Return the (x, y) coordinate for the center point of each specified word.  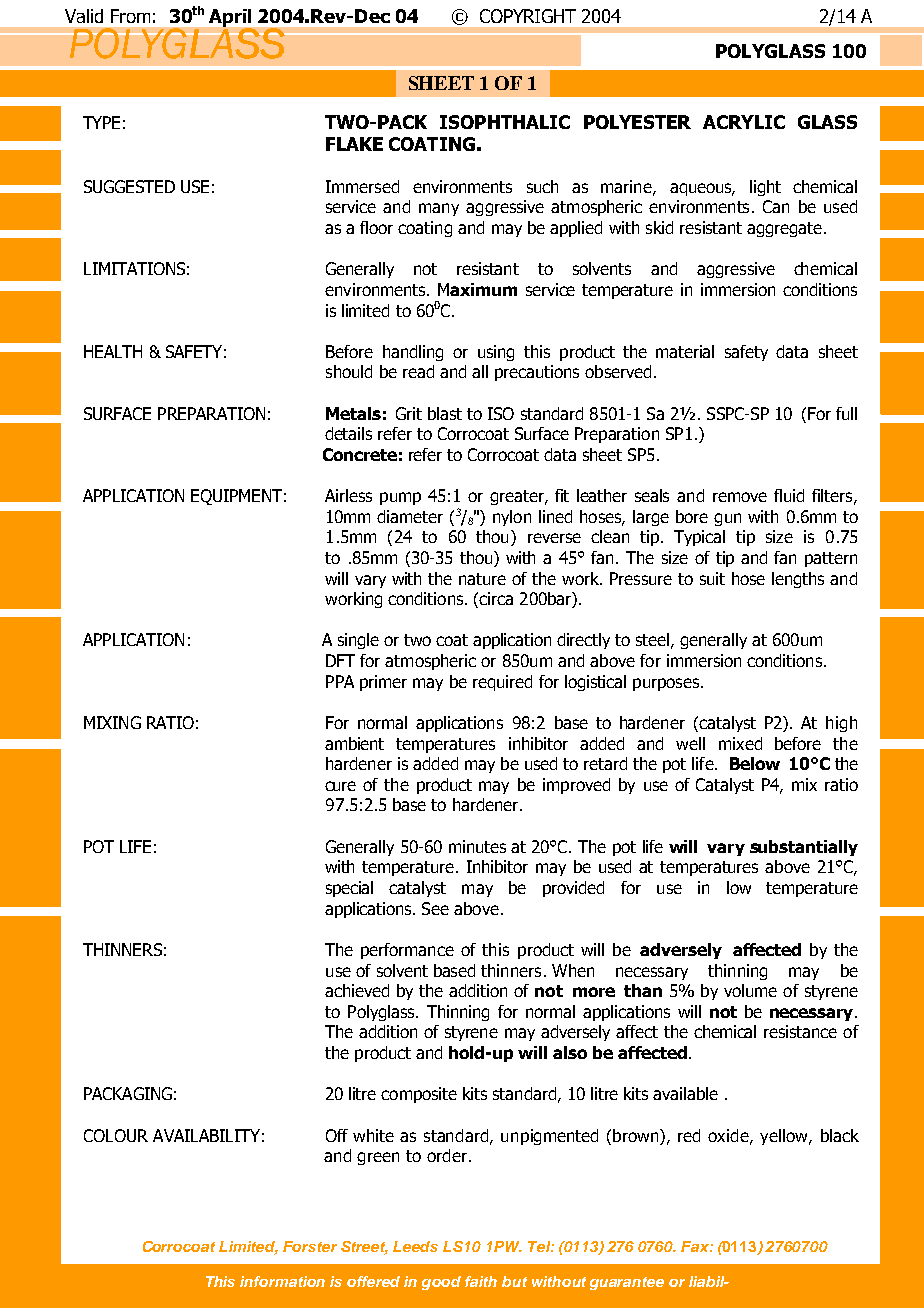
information (282, 1281)
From (130, 16)
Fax (696, 1246)
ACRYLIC (744, 122)
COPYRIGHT (528, 16)
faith (481, 1281)
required (502, 683)
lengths (798, 580)
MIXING (112, 722)
